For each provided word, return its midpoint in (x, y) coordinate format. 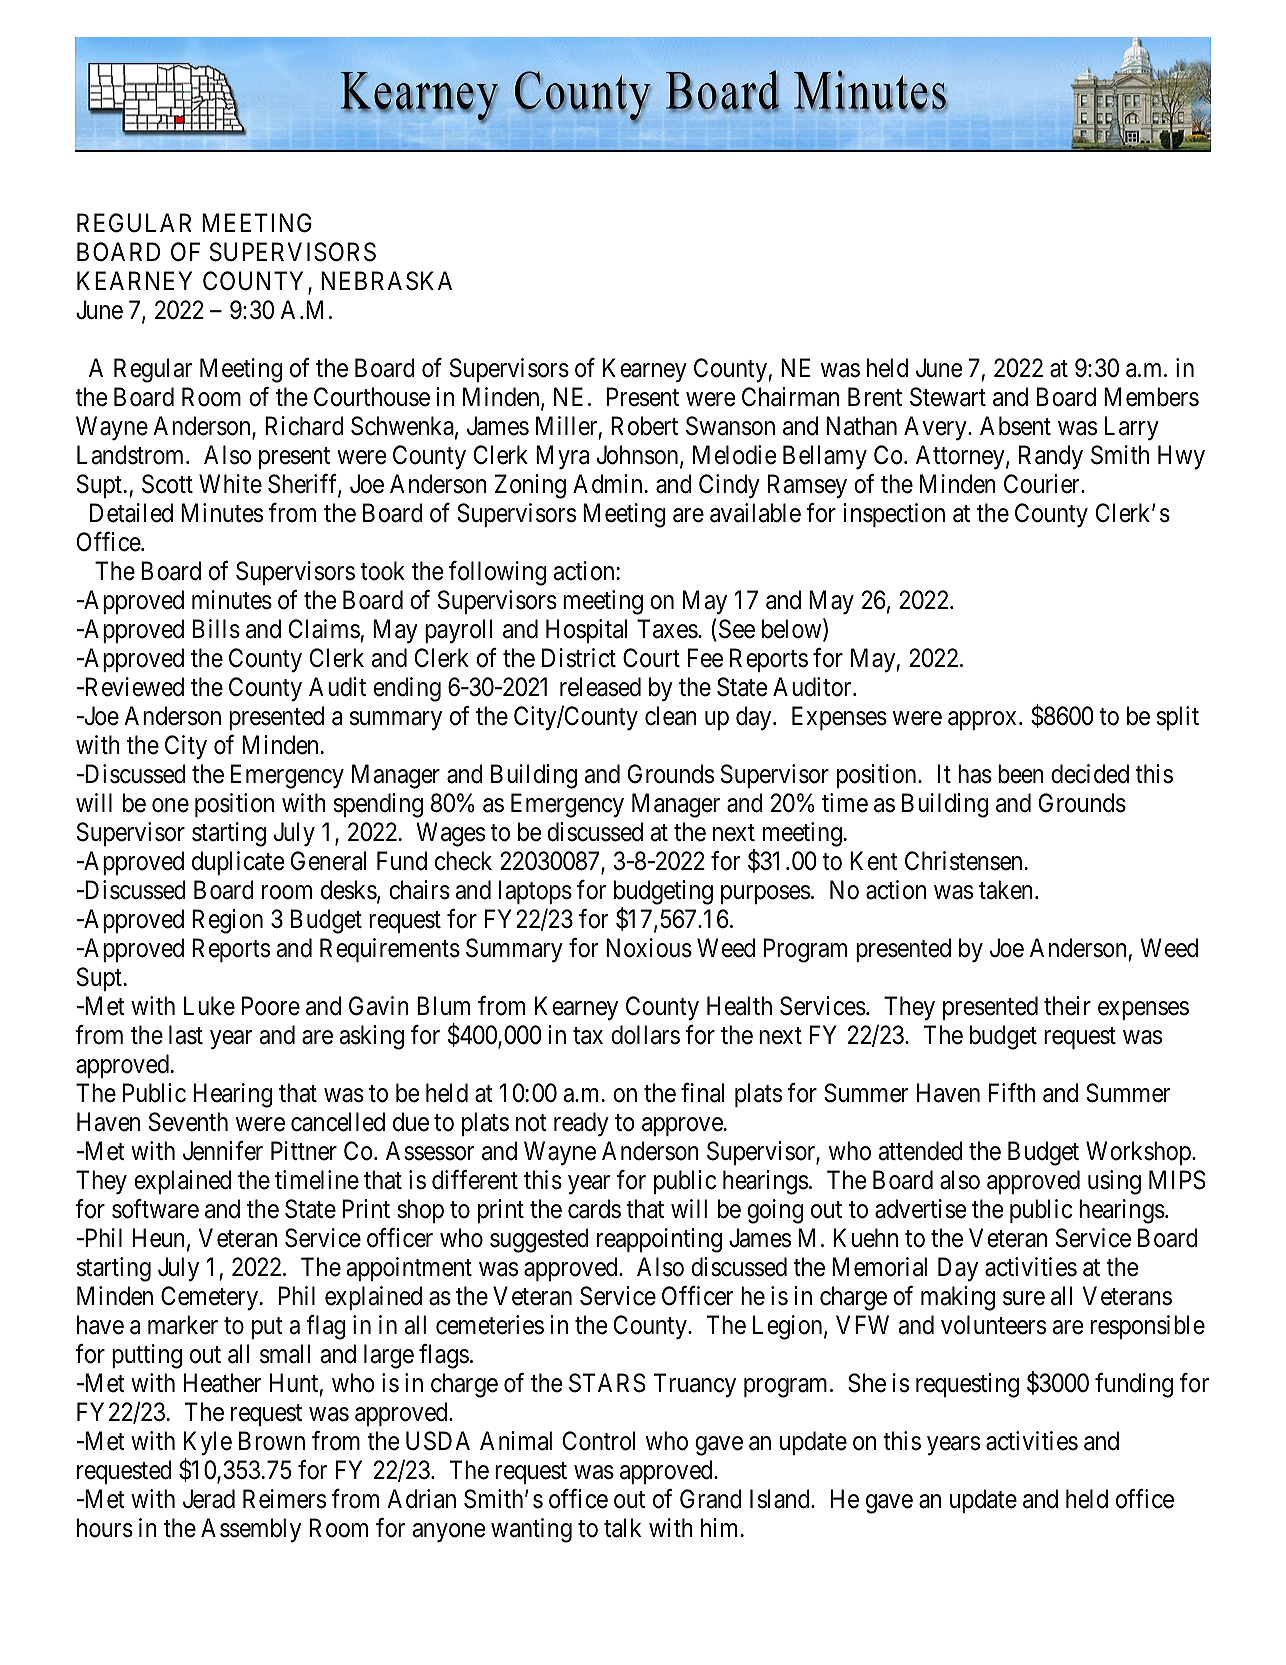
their (1067, 1006)
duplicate (238, 863)
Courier (1043, 484)
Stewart (948, 397)
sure (1024, 1298)
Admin (607, 484)
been (1021, 774)
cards (594, 1209)
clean (671, 716)
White (230, 484)
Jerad (209, 1499)
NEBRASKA (386, 281)
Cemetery (211, 1298)
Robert (644, 426)
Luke (209, 1006)
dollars (645, 1035)
